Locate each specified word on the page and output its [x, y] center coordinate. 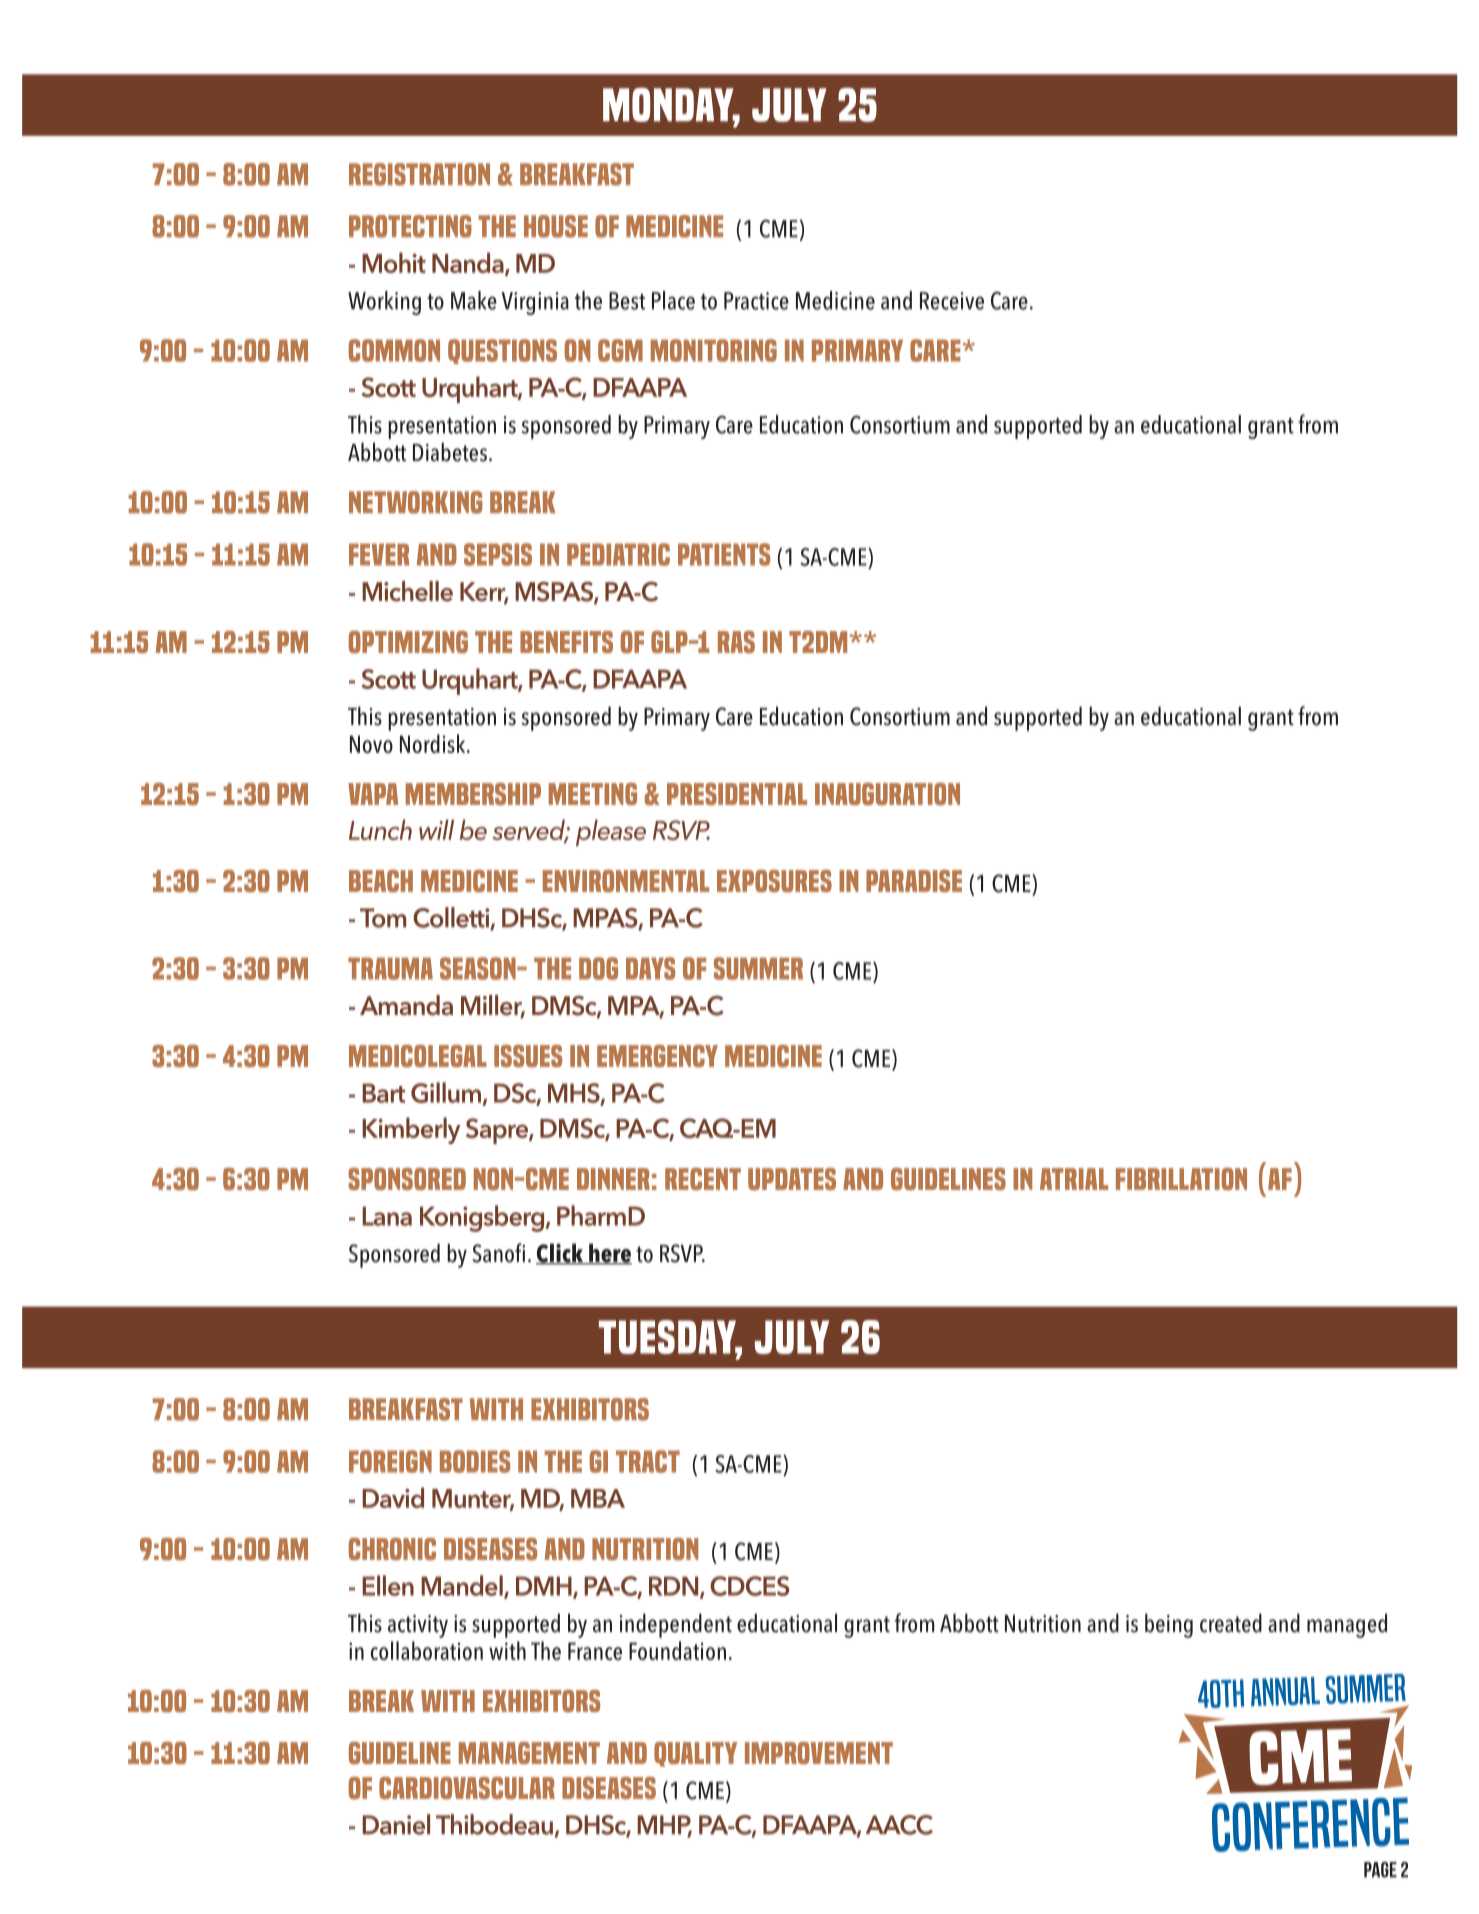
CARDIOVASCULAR [467, 1788]
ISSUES [528, 1056]
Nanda [469, 264]
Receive [952, 301]
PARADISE [914, 881]
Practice [756, 301]
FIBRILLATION [1181, 1179]
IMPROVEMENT [819, 1753]
